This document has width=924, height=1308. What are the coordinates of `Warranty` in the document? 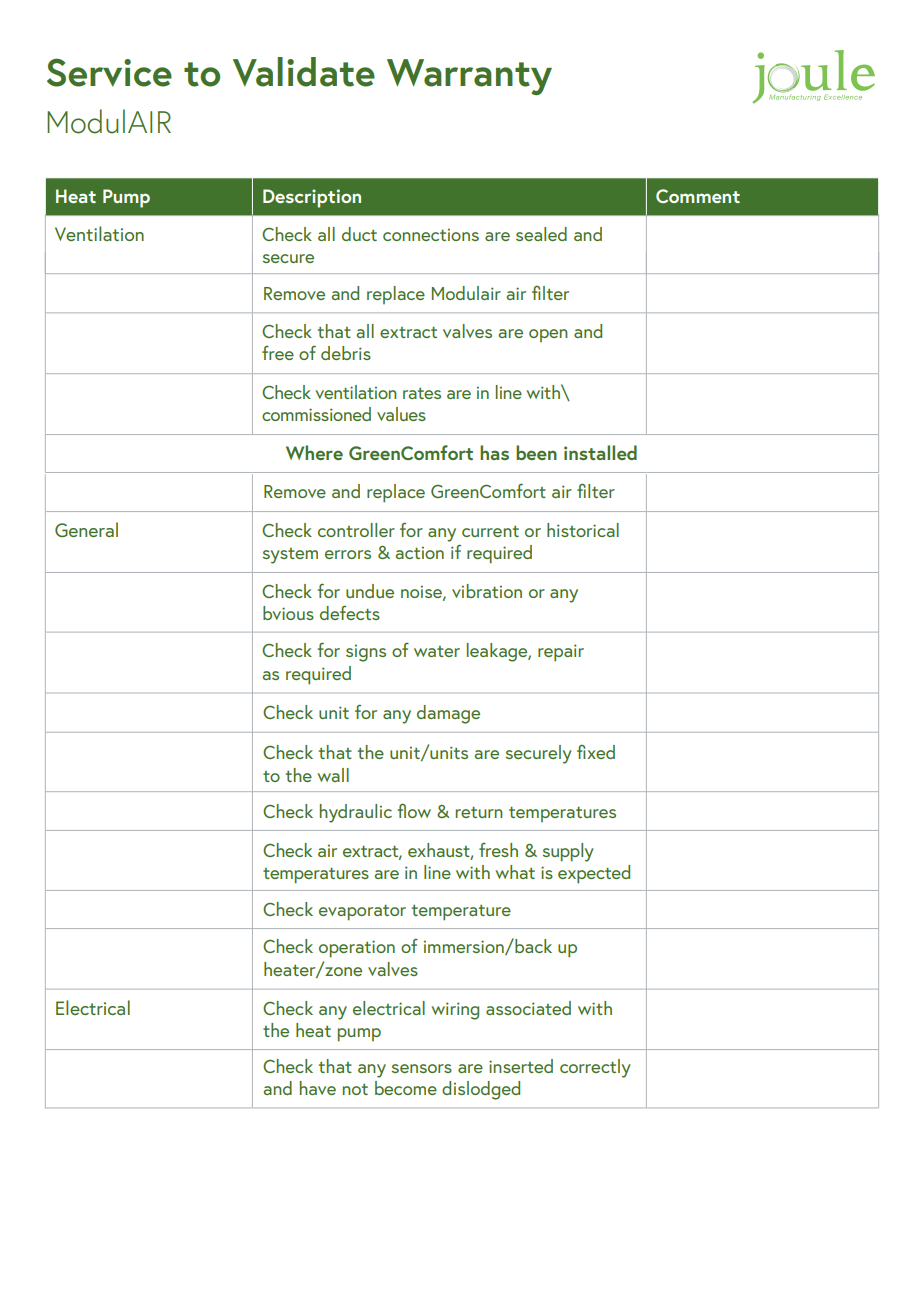 It's located at (469, 77).
